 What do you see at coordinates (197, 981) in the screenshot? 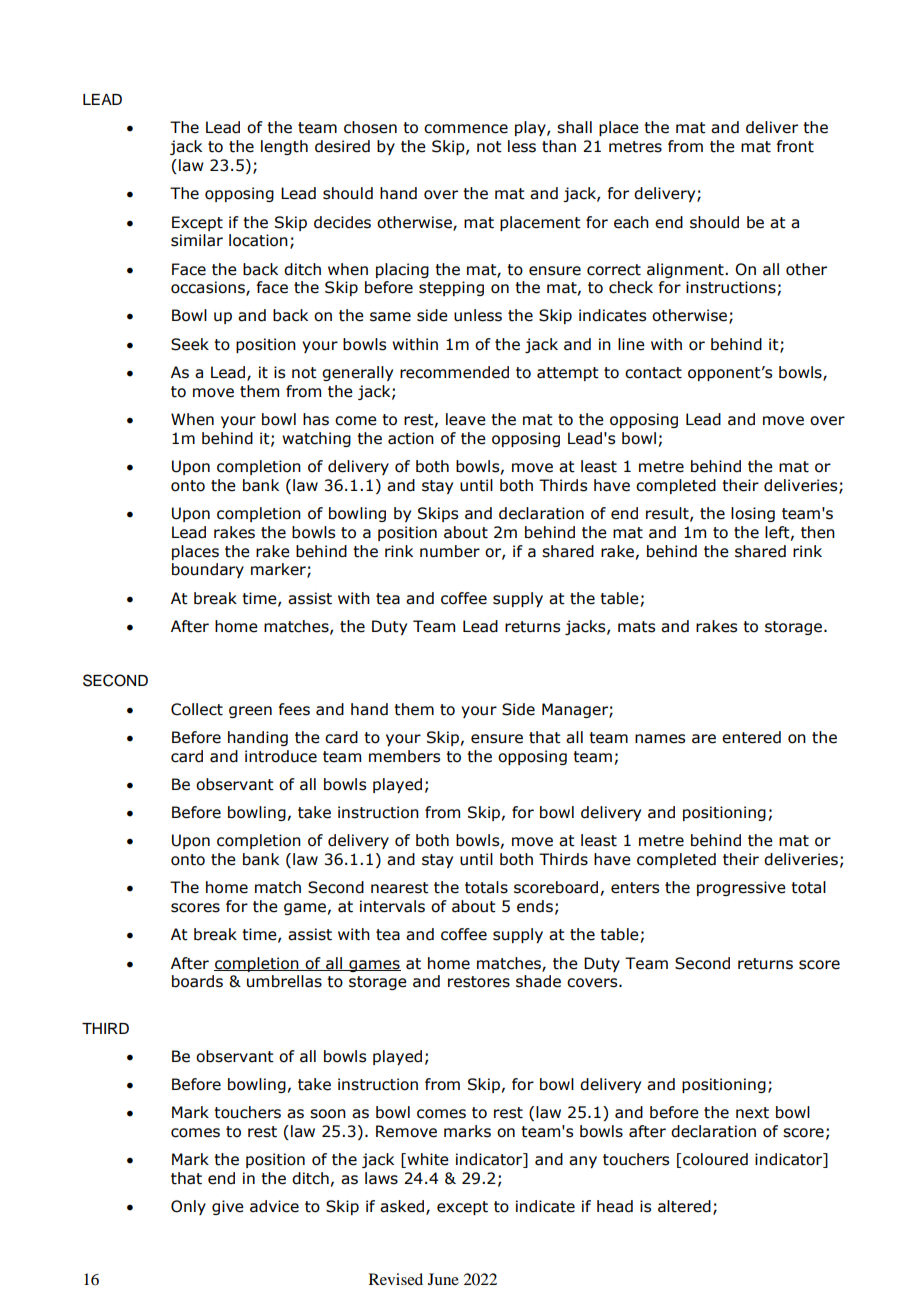
I see `boards` at bounding box center [197, 981].
